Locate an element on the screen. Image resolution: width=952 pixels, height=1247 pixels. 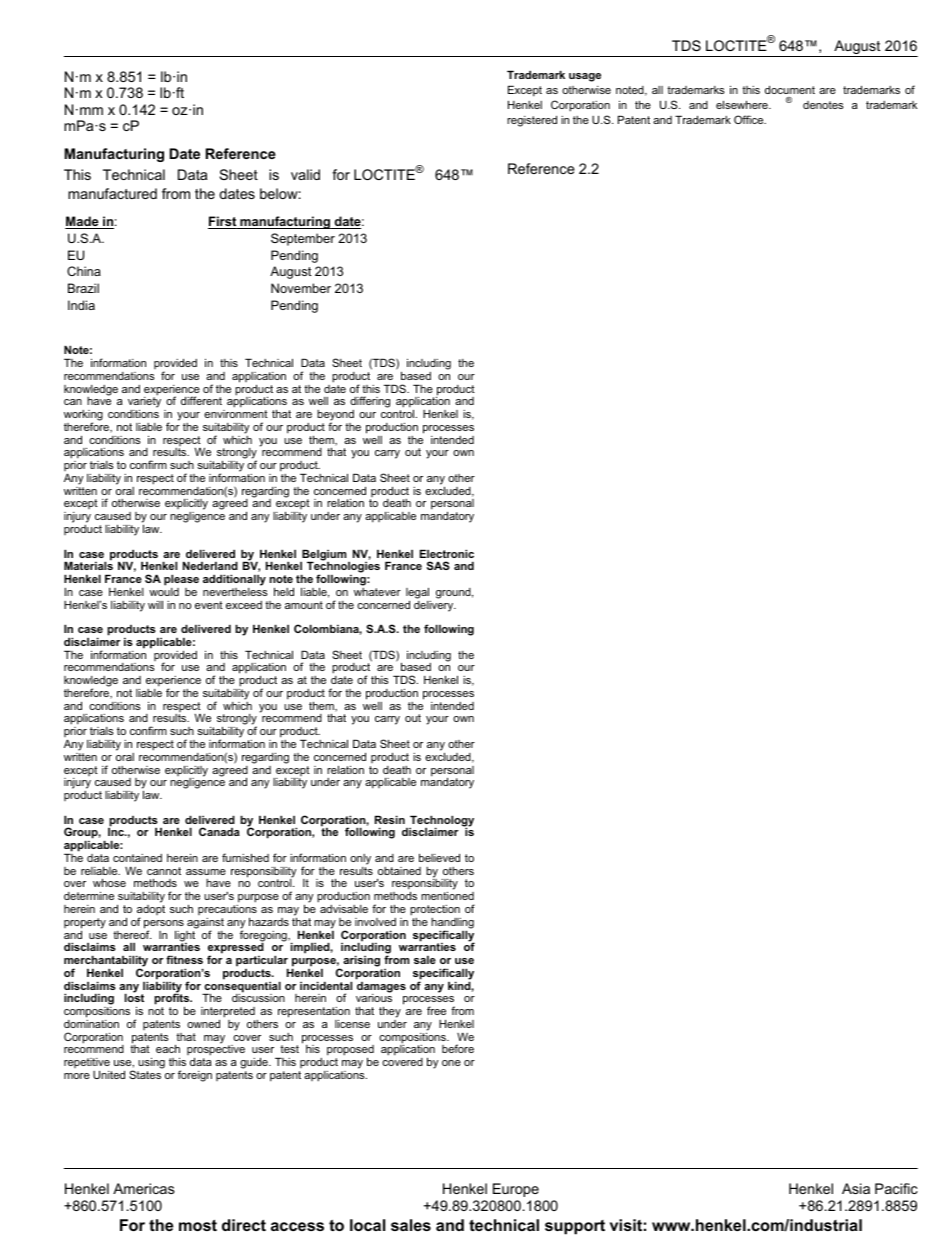
Americas is located at coordinates (144, 1188).
